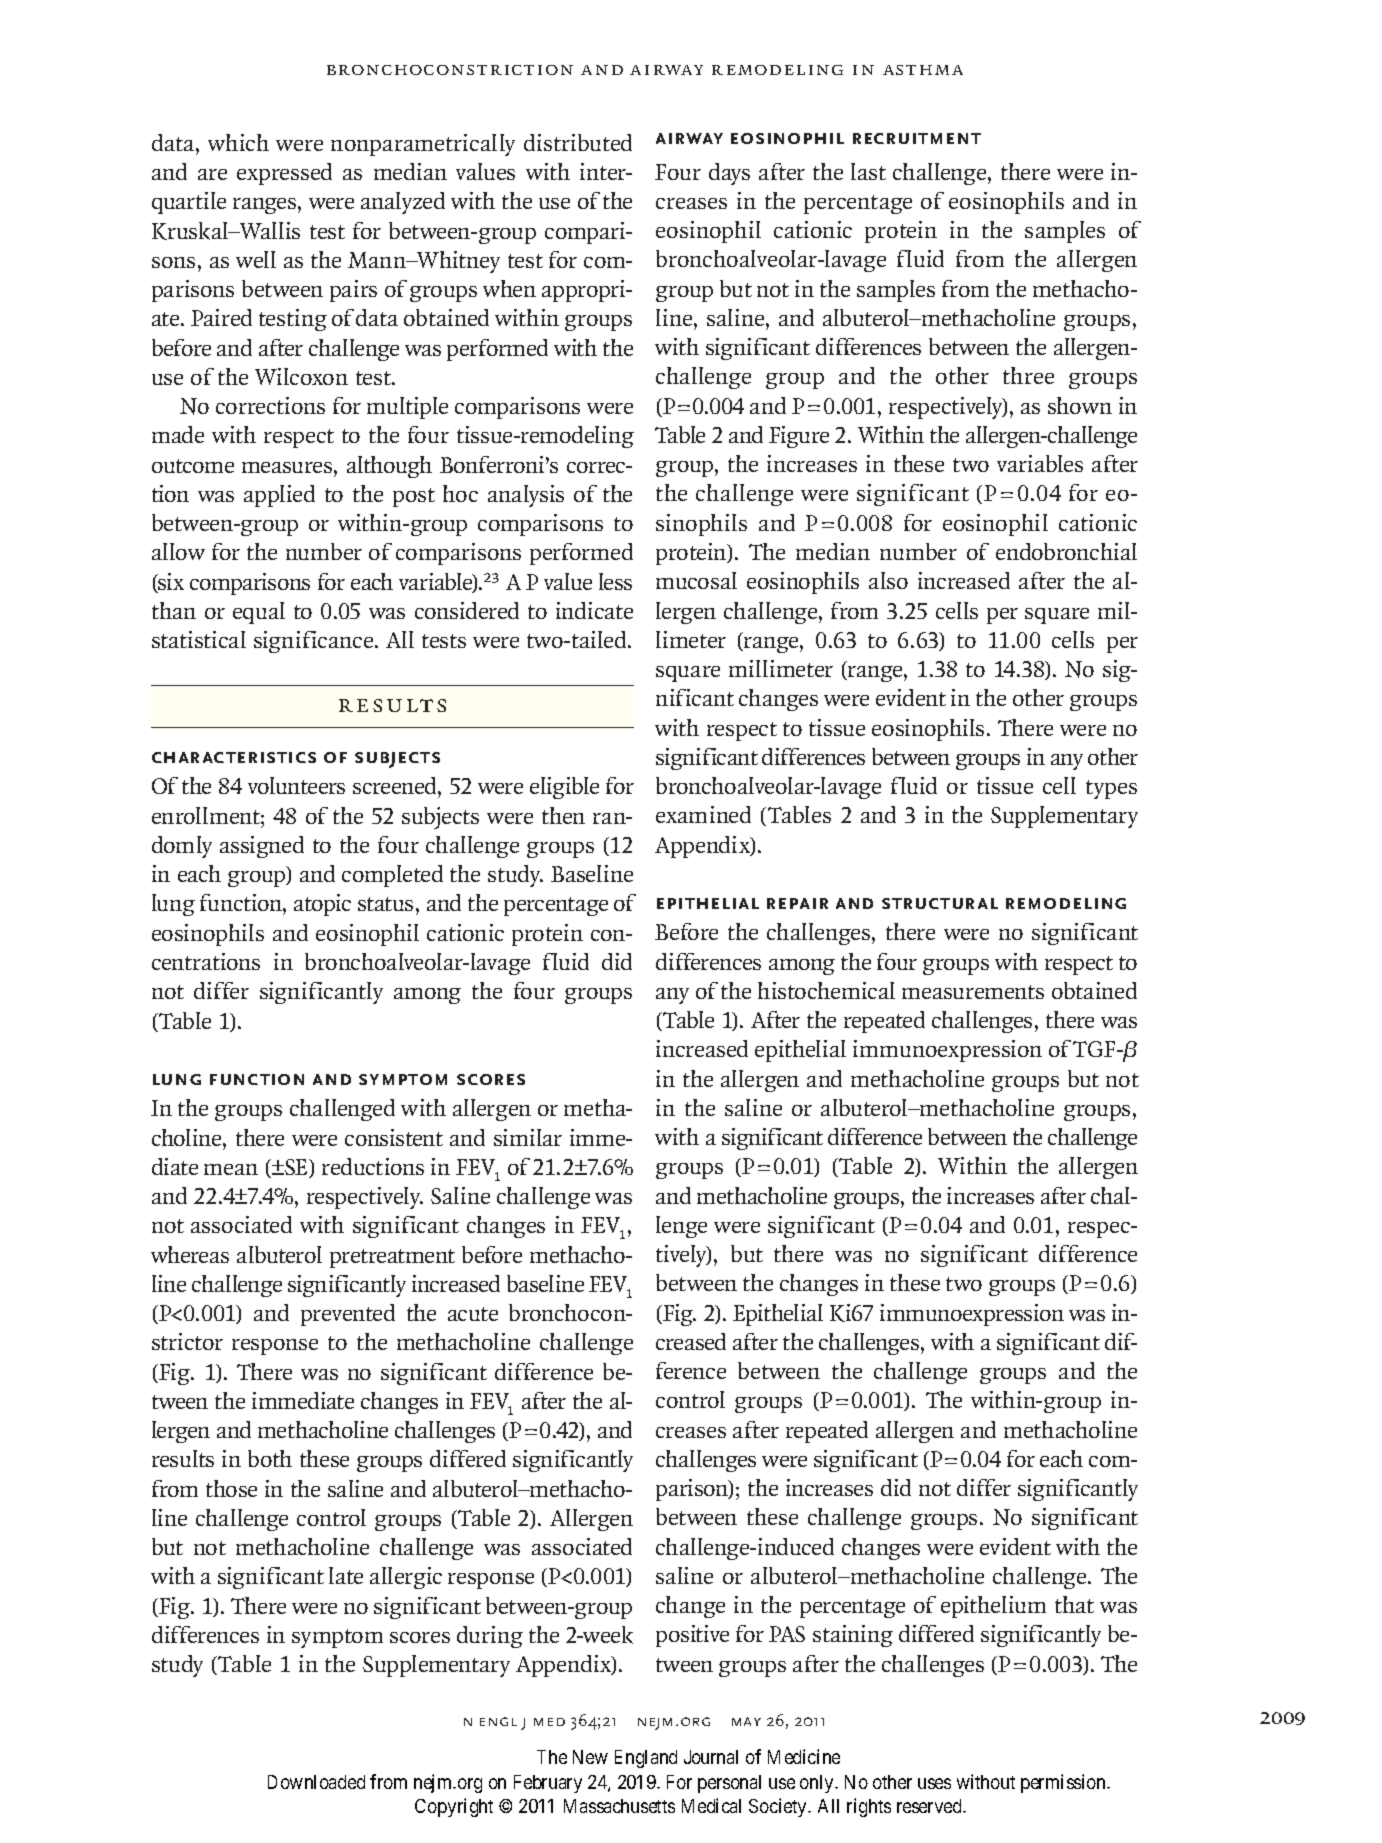  What do you see at coordinates (1111, 789) in the screenshot?
I see `types` at bounding box center [1111, 789].
